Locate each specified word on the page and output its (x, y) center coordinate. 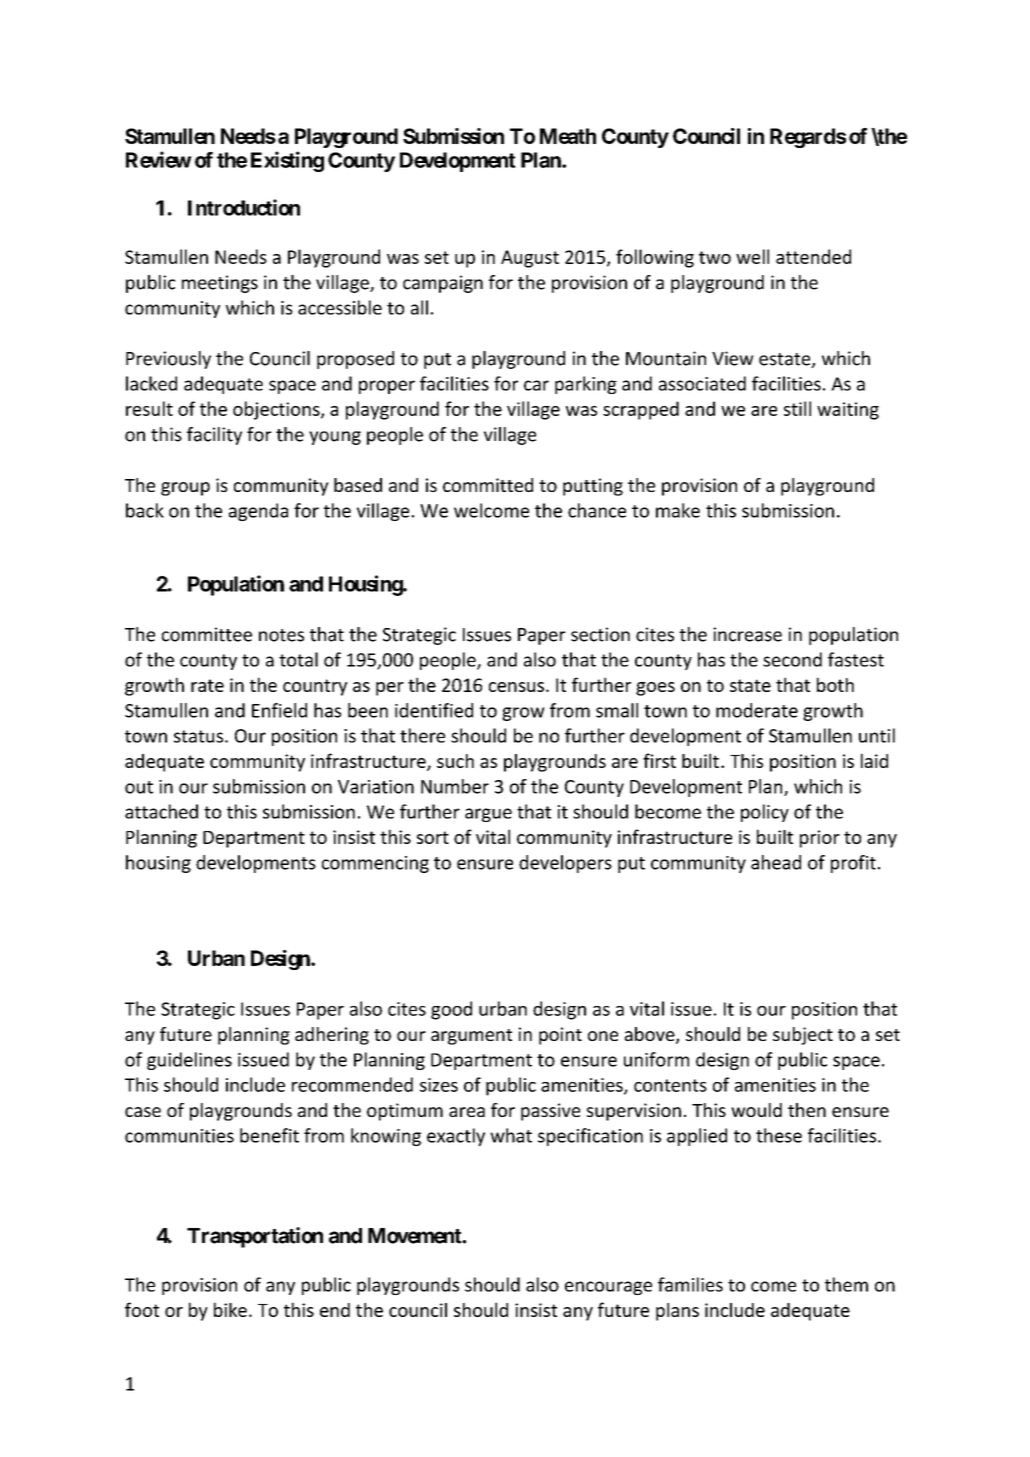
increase (747, 634)
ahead (776, 862)
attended (813, 256)
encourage (608, 1288)
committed (488, 485)
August (530, 259)
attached (161, 811)
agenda (258, 512)
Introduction (244, 207)
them (846, 1284)
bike (230, 1309)
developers (565, 864)
